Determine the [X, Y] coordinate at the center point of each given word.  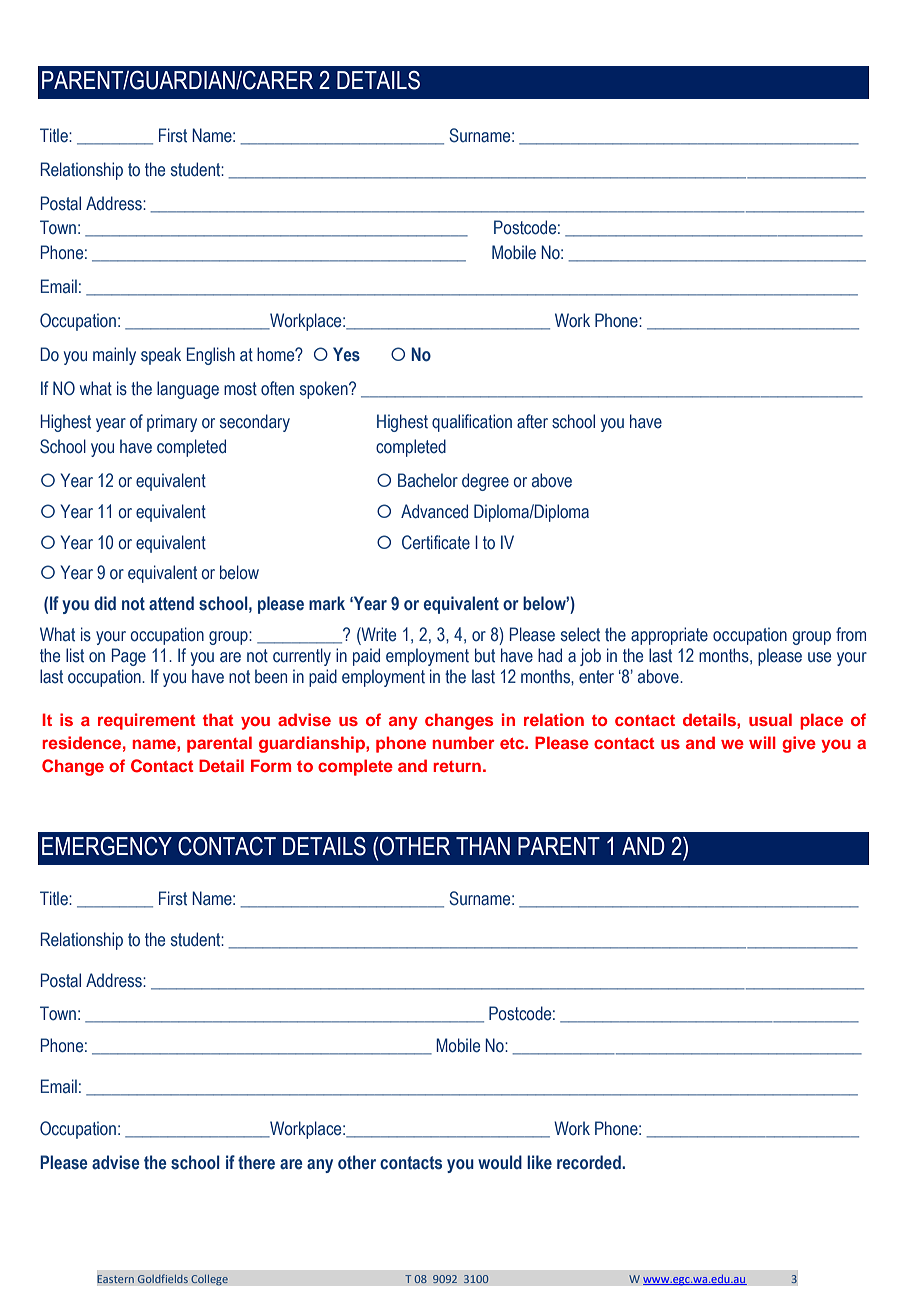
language [188, 390]
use [819, 657]
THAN [483, 846]
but [485, 655]
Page [129, 657]
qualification [472, 423]
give [799, 744]
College [209, 1280]
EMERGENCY [107, 846]
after [532, 421]
